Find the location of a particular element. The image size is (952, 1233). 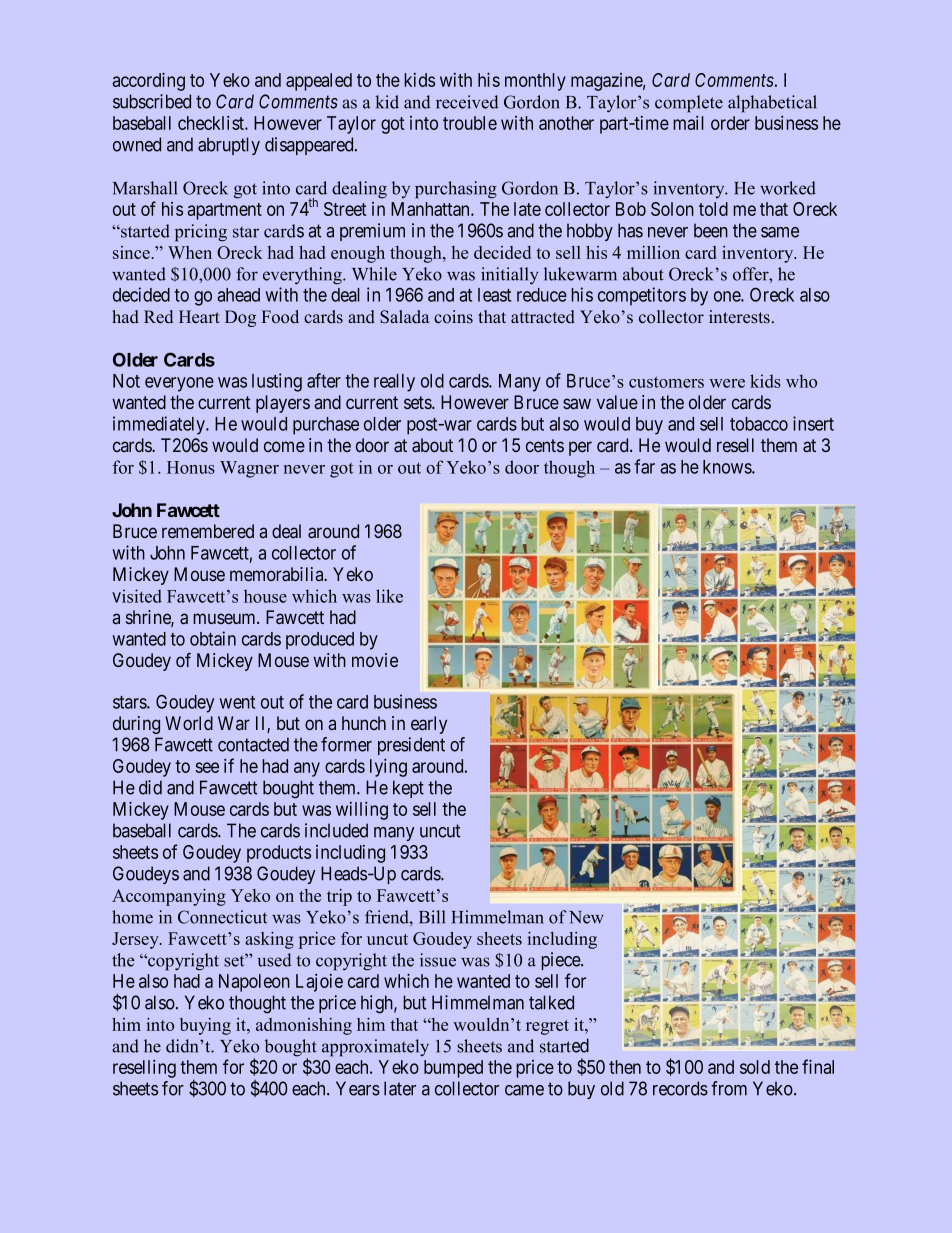

order is located at coordinates (730, 123).
